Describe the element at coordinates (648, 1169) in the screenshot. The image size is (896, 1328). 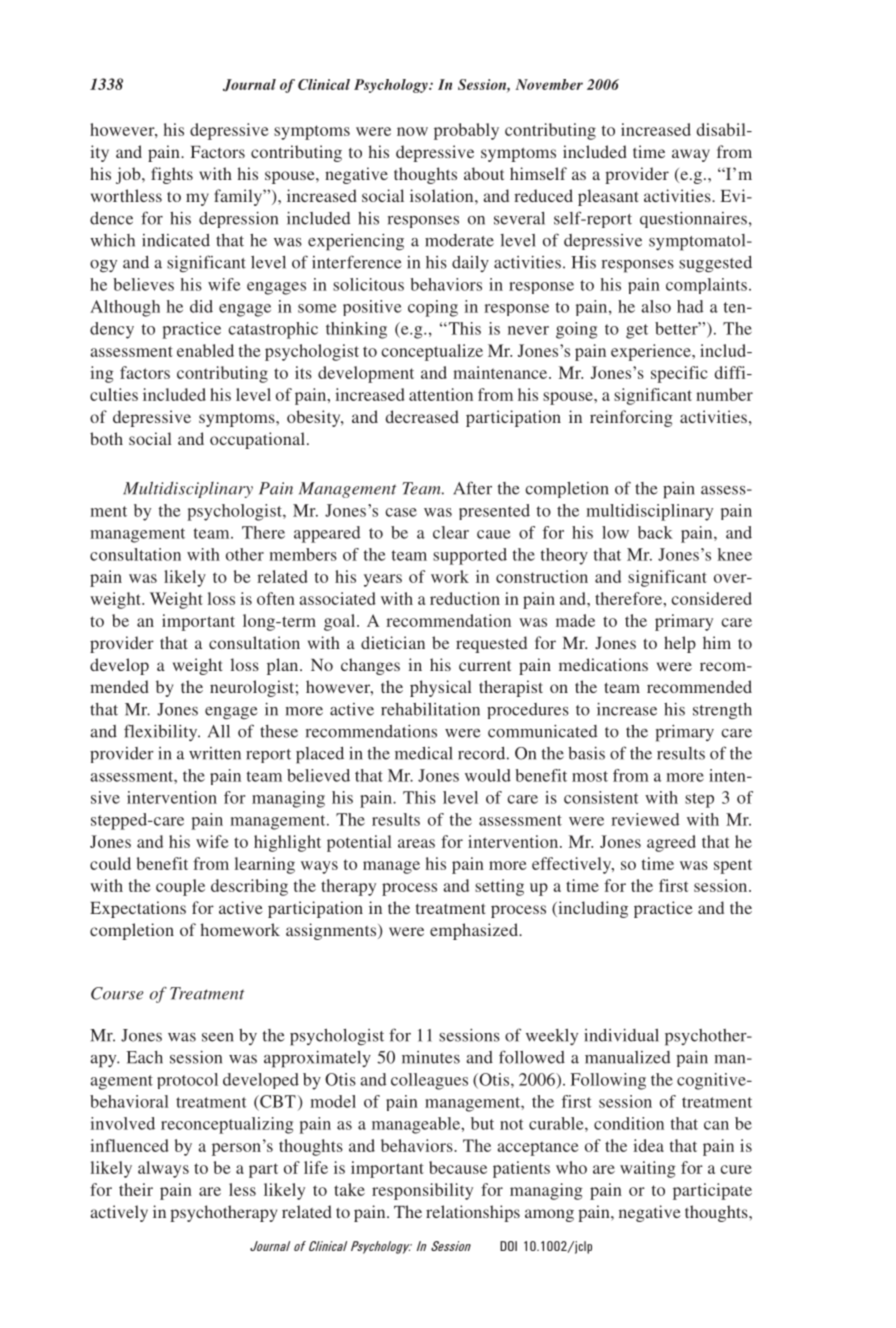
I see `waiting` at that location.
